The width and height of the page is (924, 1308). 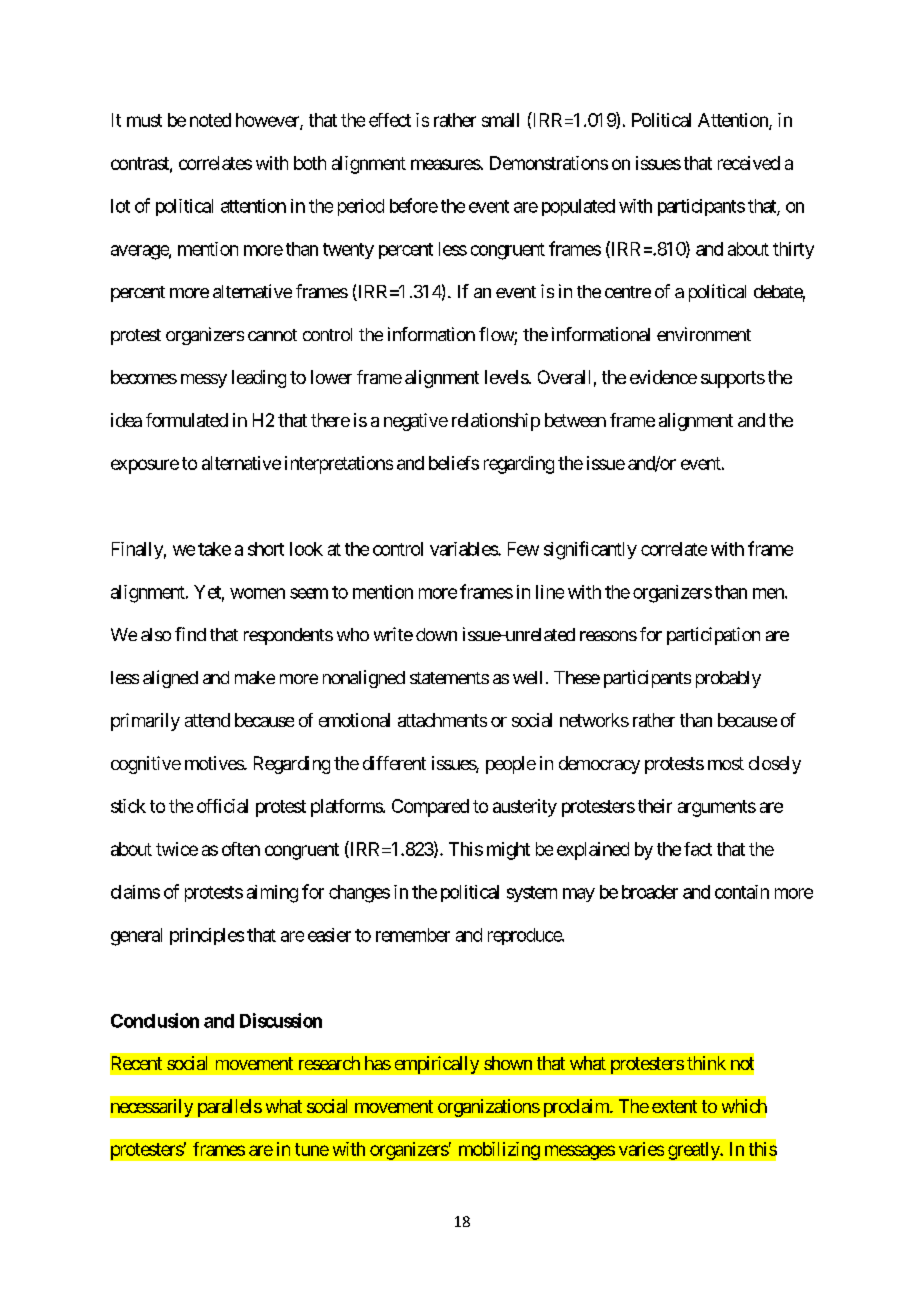 What do you see at coordinates (241, 849) in the page?
I see `often` at bounding box center [241, 849].
